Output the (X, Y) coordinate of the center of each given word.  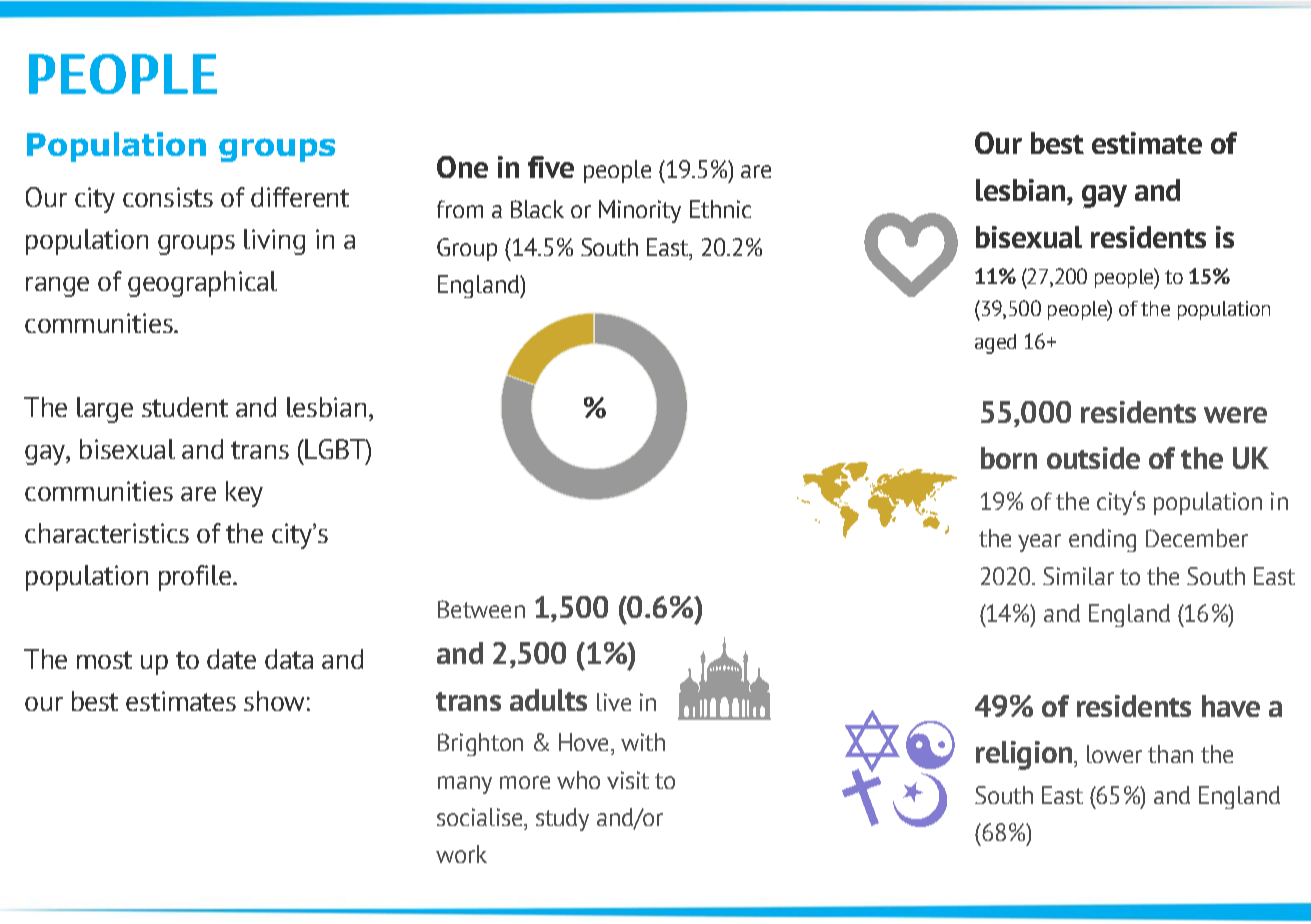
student (185, 407)
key (244, 494)
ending (1102, 540)
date (231, 659)
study (562, 819)
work (461, 854)
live (614, 702)
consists (168, 197)
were (1235, 415)
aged (995, 344)
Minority (640, 211)
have (1231, 706)
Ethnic (720, 209)
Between (481, 609)
